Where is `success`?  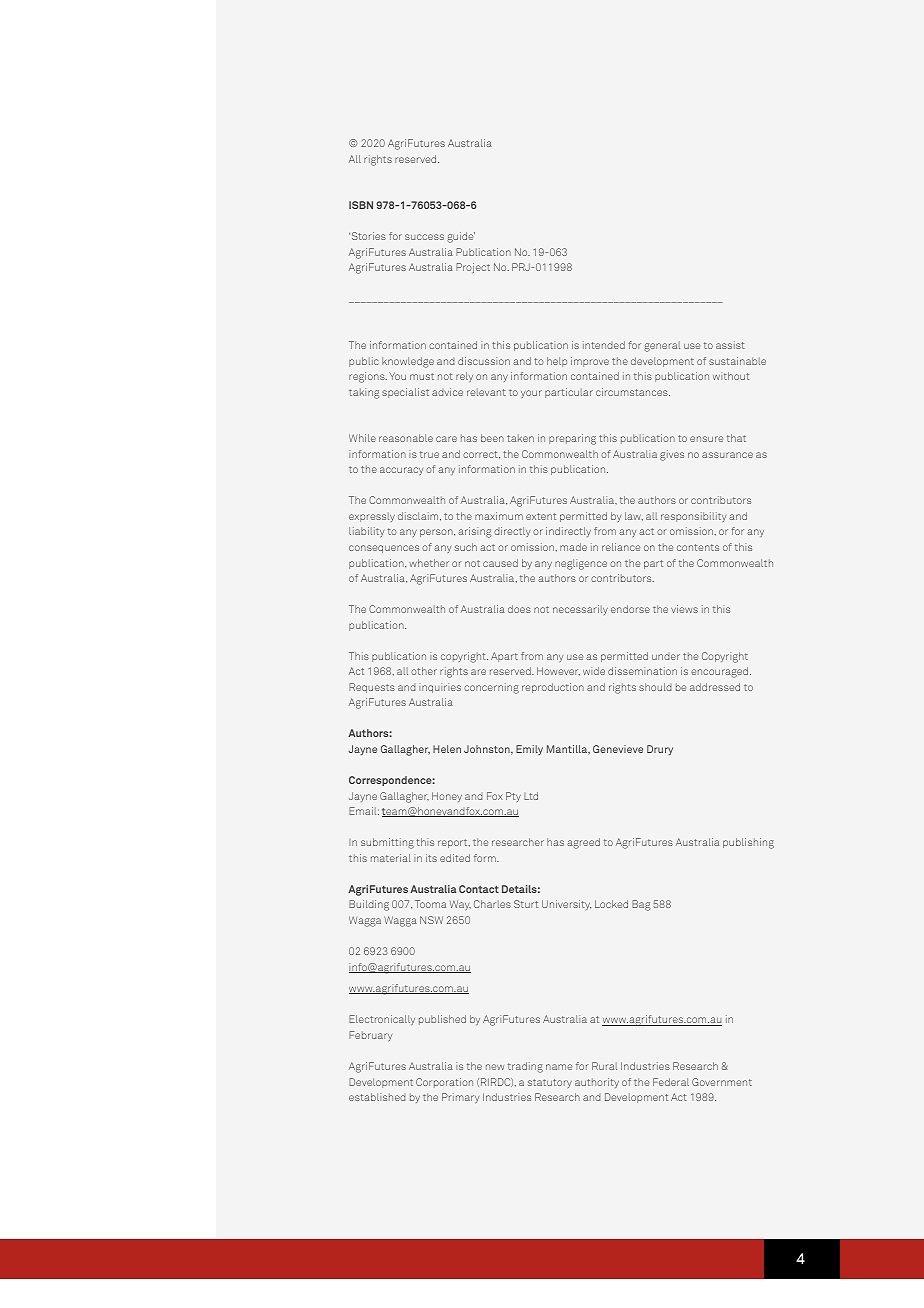
success is located at coordinates (424, 237).
